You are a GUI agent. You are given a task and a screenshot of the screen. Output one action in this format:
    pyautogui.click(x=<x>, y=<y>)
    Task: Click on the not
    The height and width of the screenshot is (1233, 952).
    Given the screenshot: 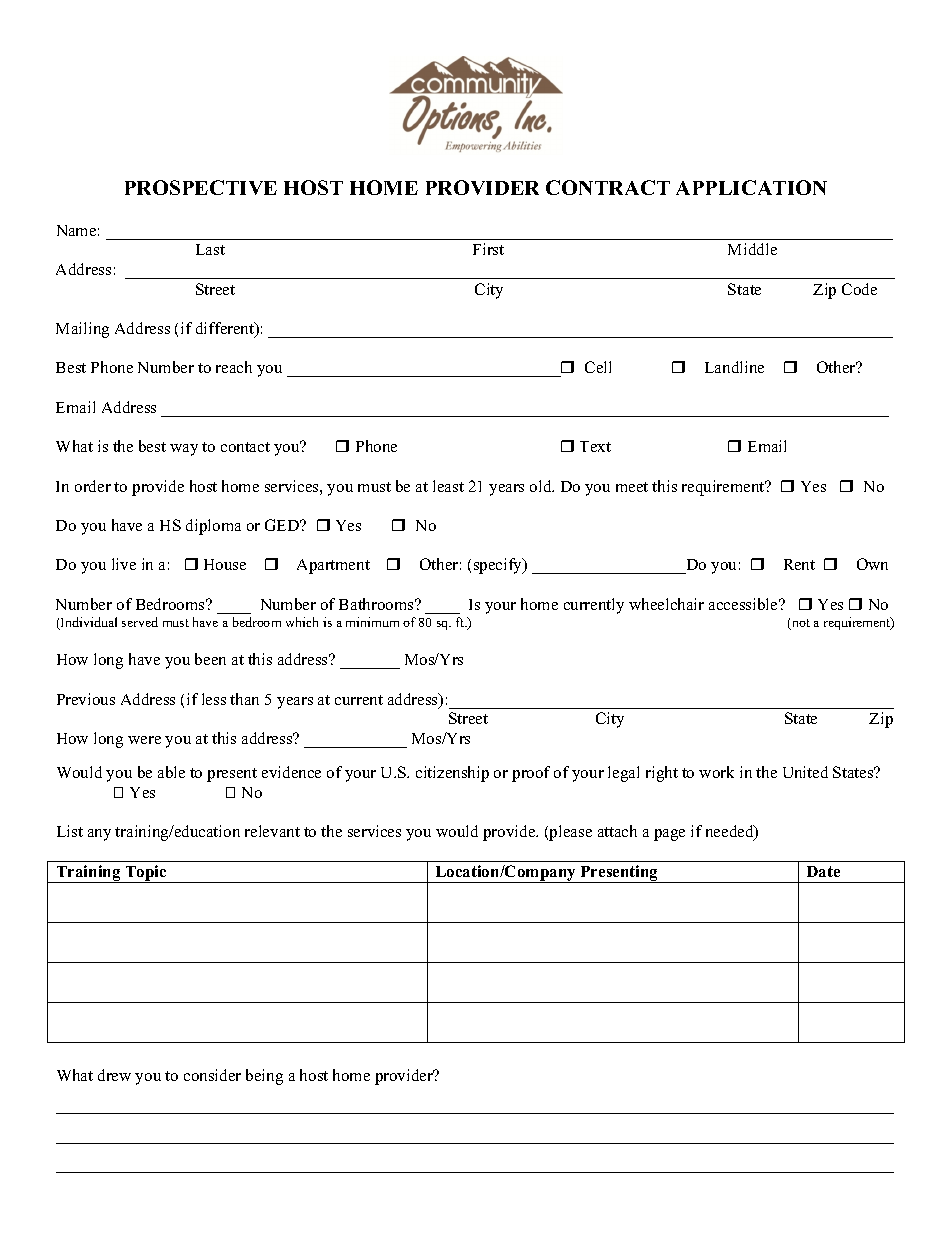 What is the action you would take?
    pyautogui.click(x=800, y=624)
